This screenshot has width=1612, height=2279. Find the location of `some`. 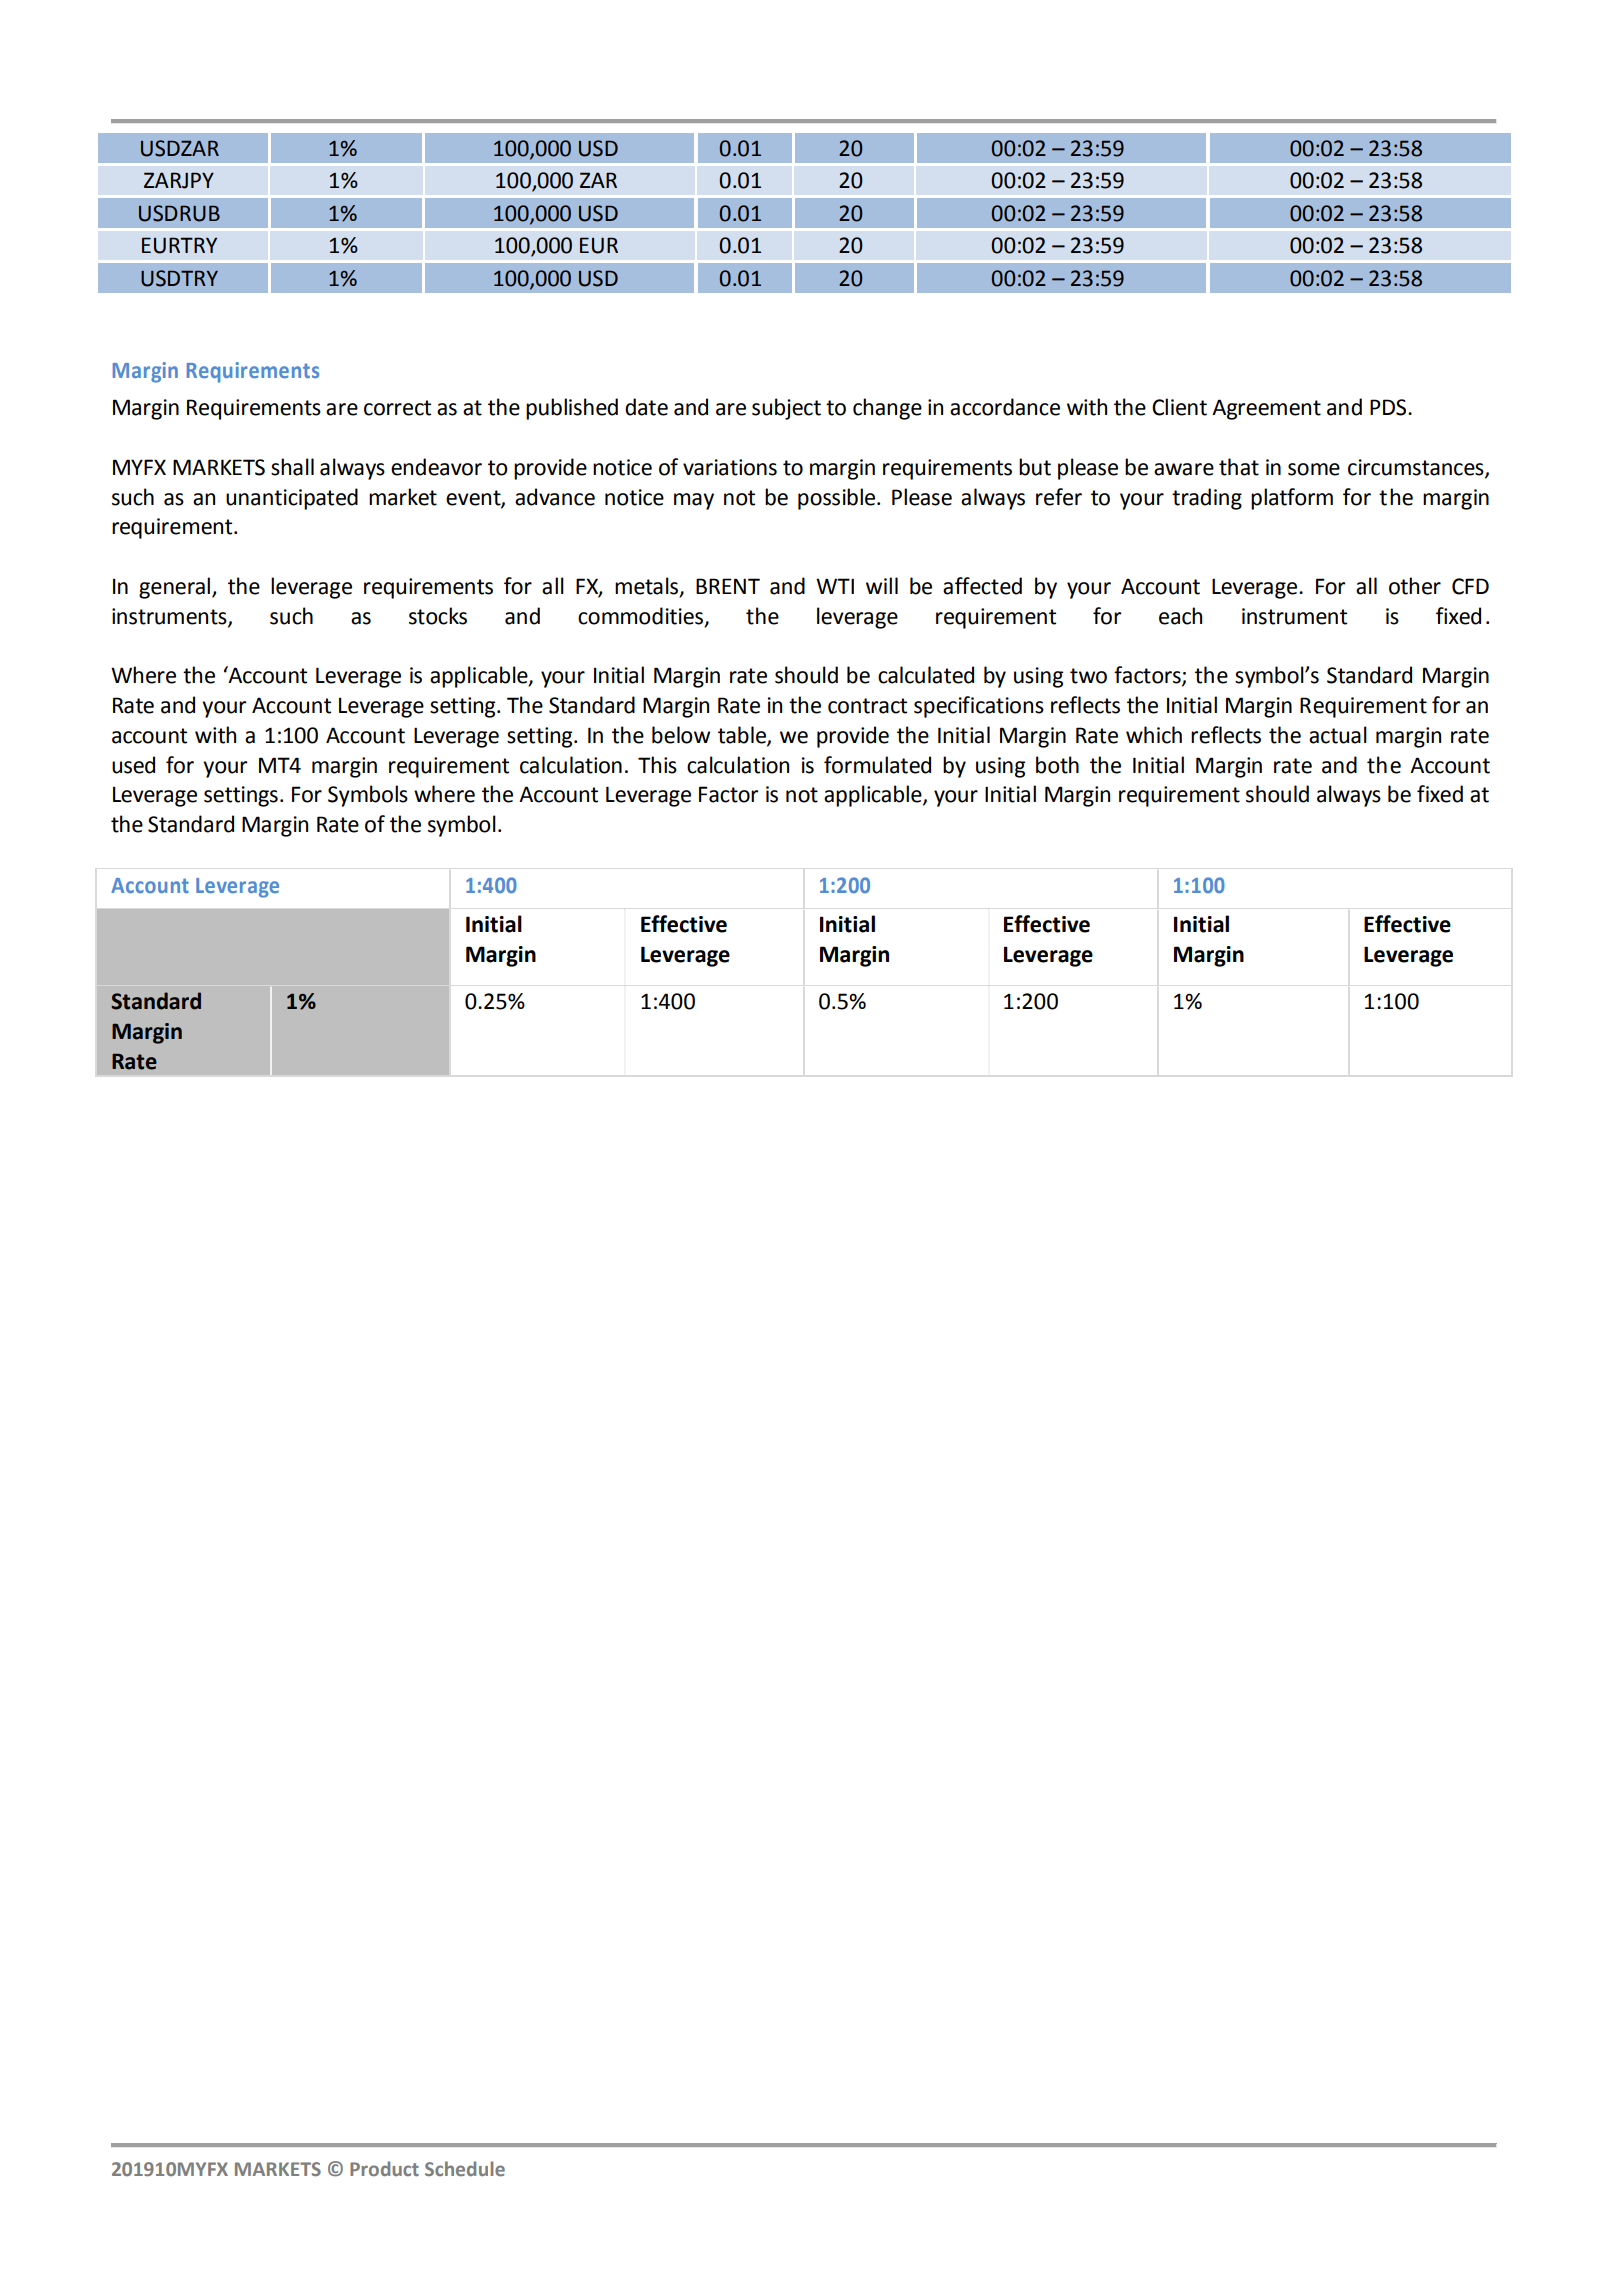

some is located at coordinates (1314, 469).
